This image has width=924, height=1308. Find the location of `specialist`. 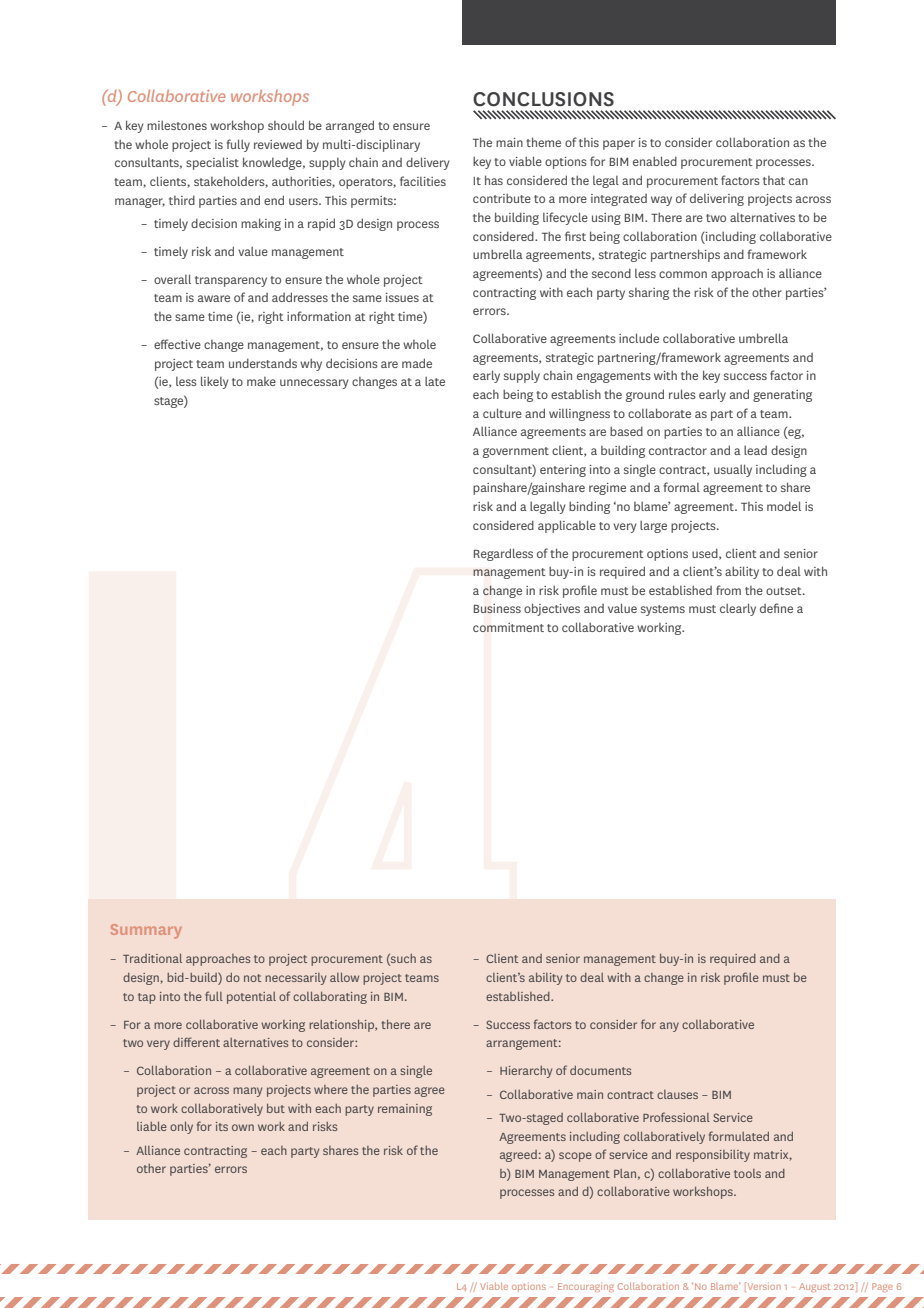

specialist is located at coordinates (212, 163).
